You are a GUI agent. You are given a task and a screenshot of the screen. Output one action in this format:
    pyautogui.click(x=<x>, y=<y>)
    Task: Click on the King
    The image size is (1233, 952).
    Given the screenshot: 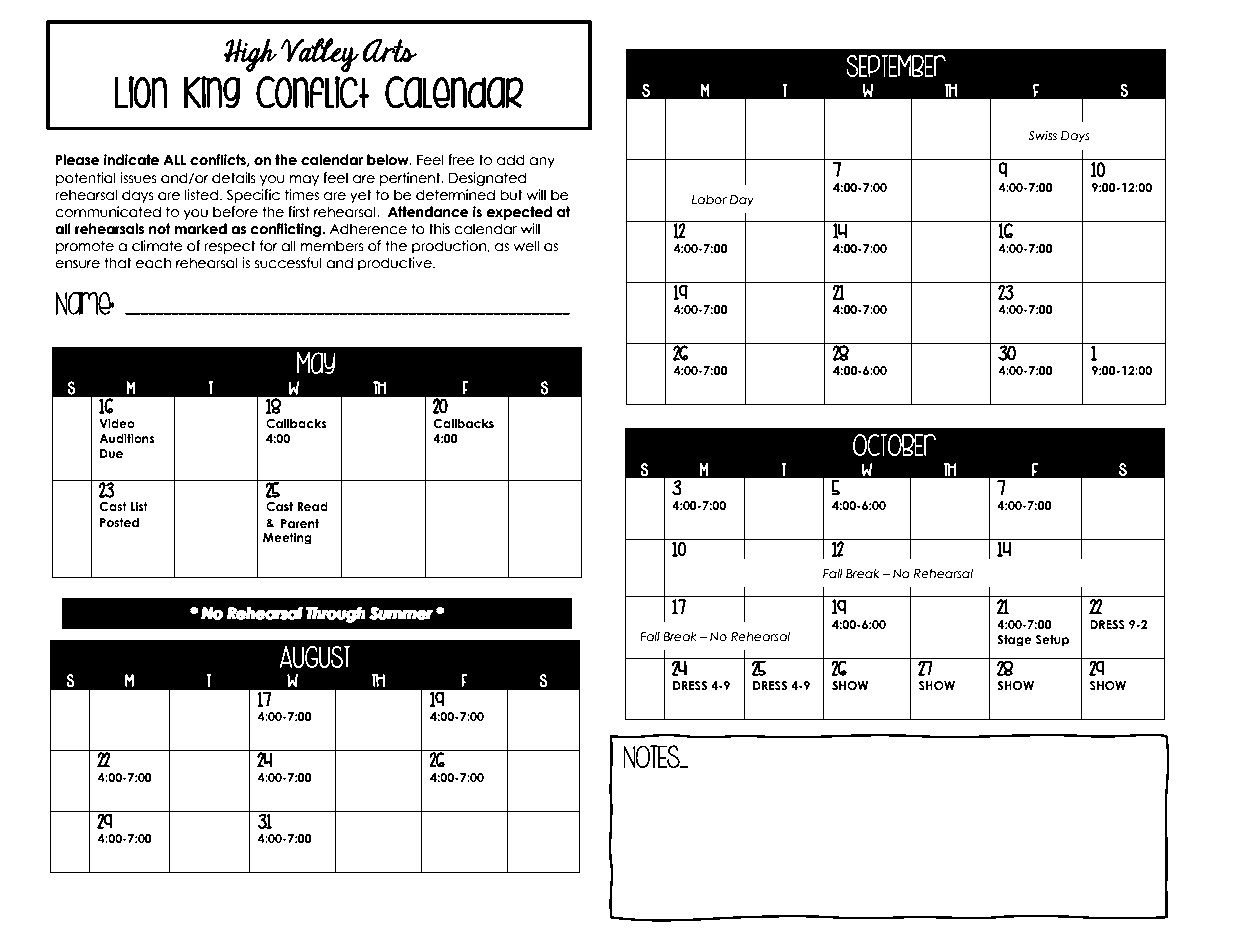 What is the action you would take?
    pyautogui.click(x=212, y=92)
